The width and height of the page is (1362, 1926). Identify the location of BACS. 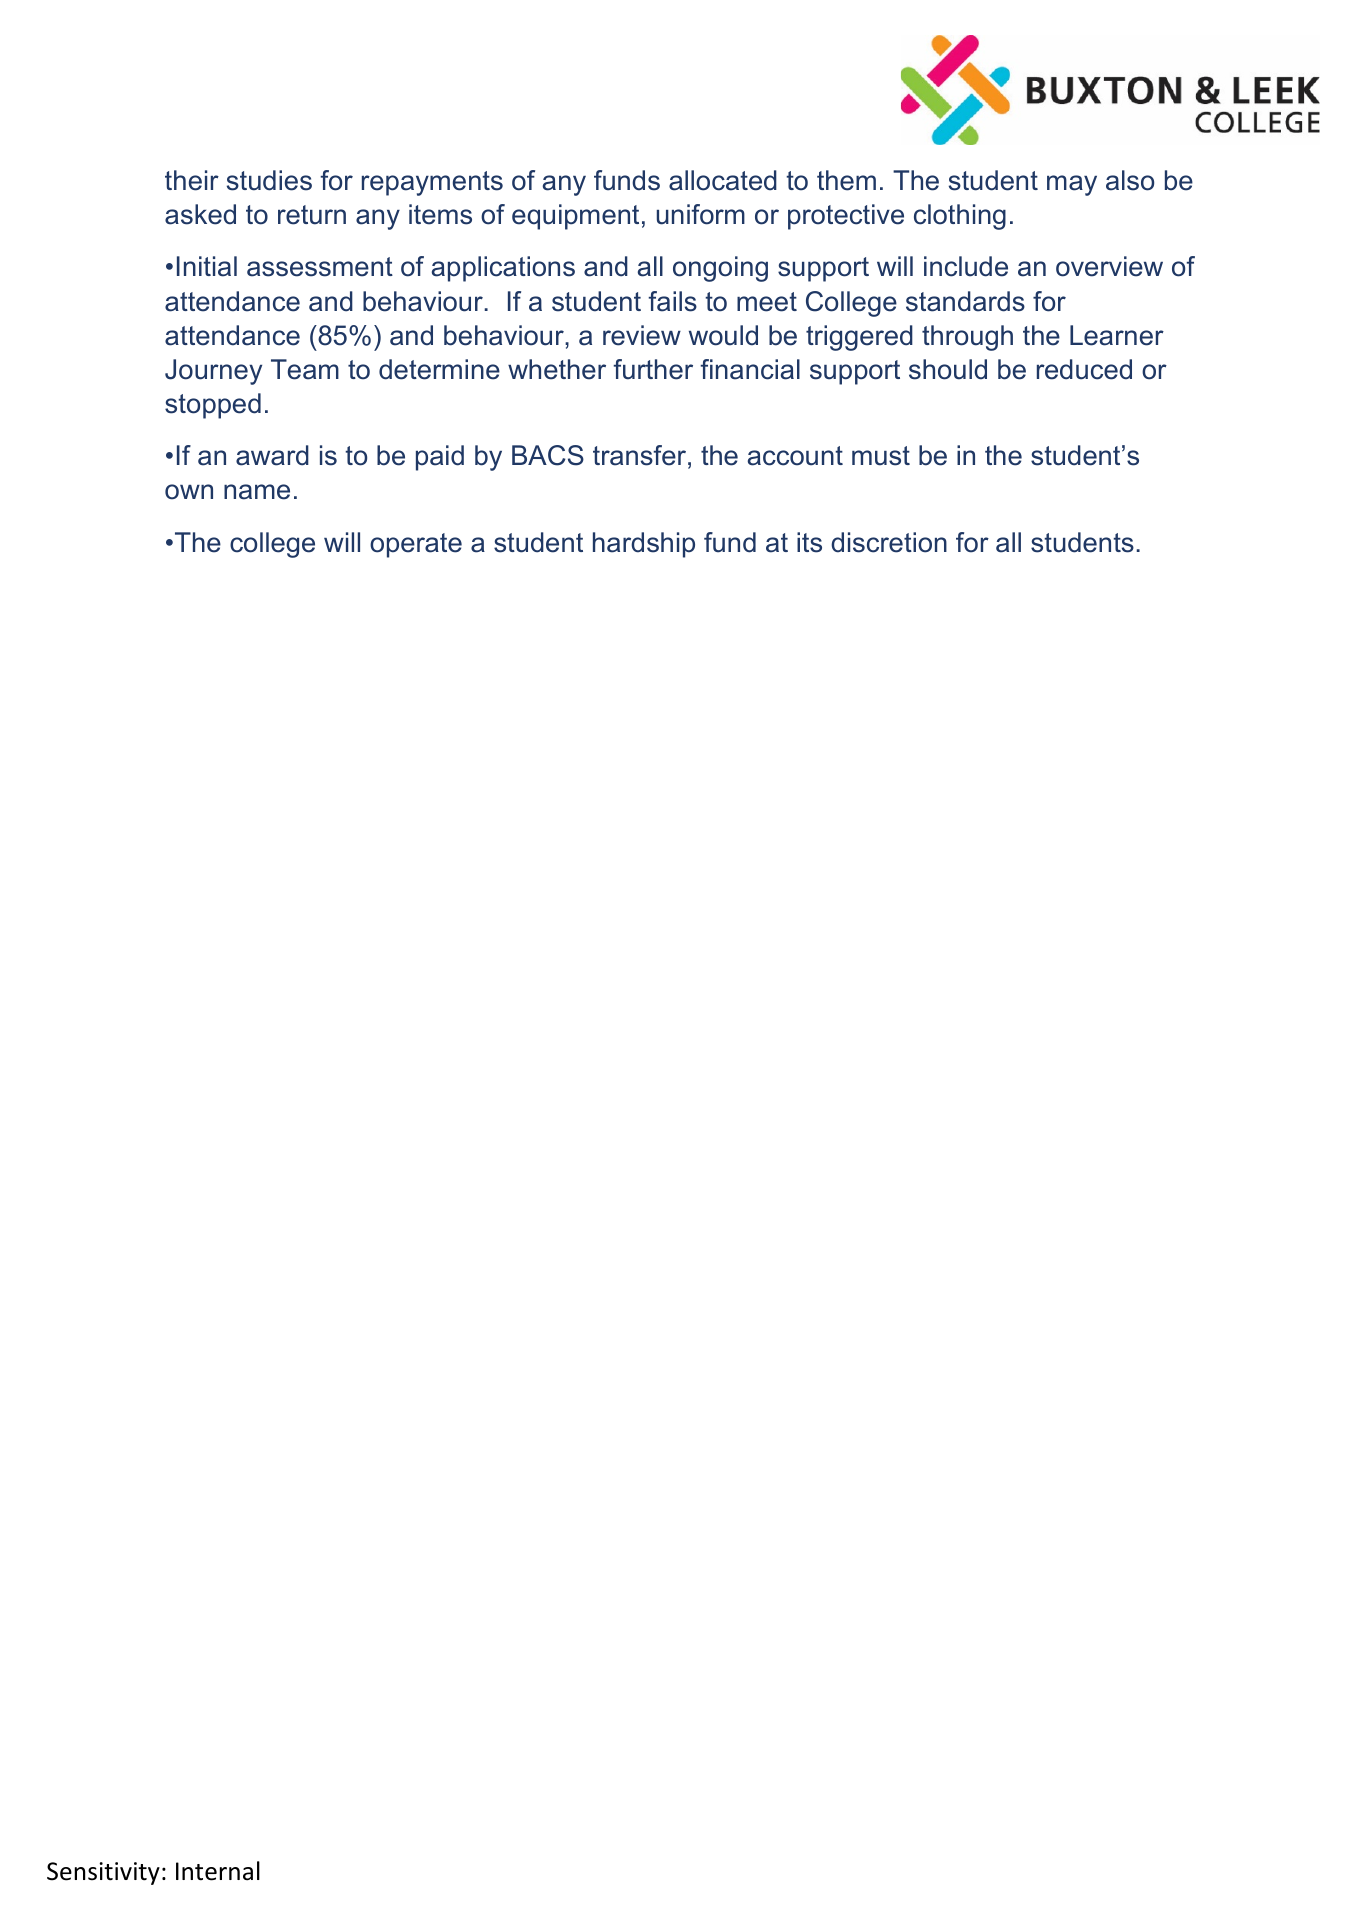
(548, 455).
